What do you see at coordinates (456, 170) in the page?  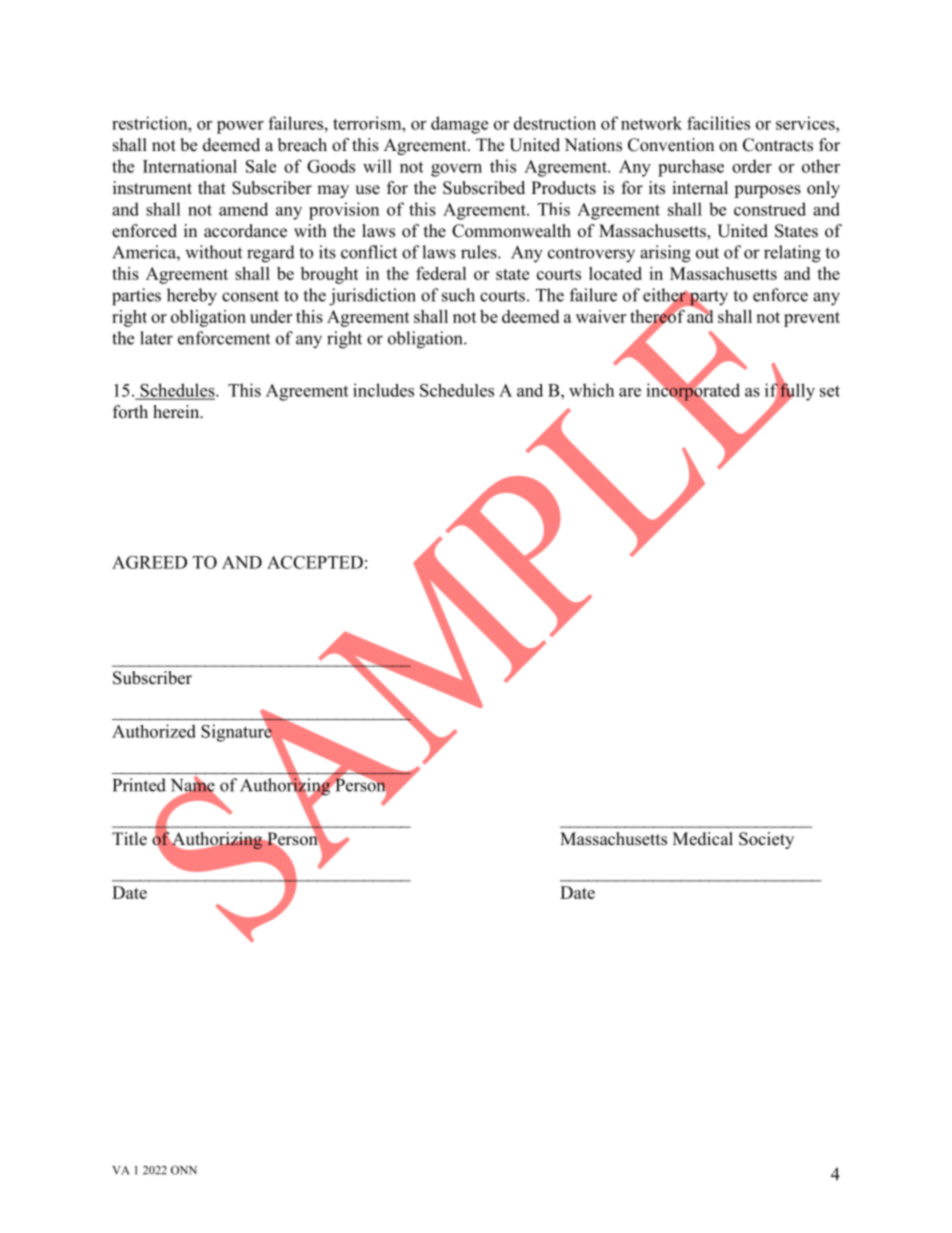 I see `govern` at bounding box center [456, 170].
